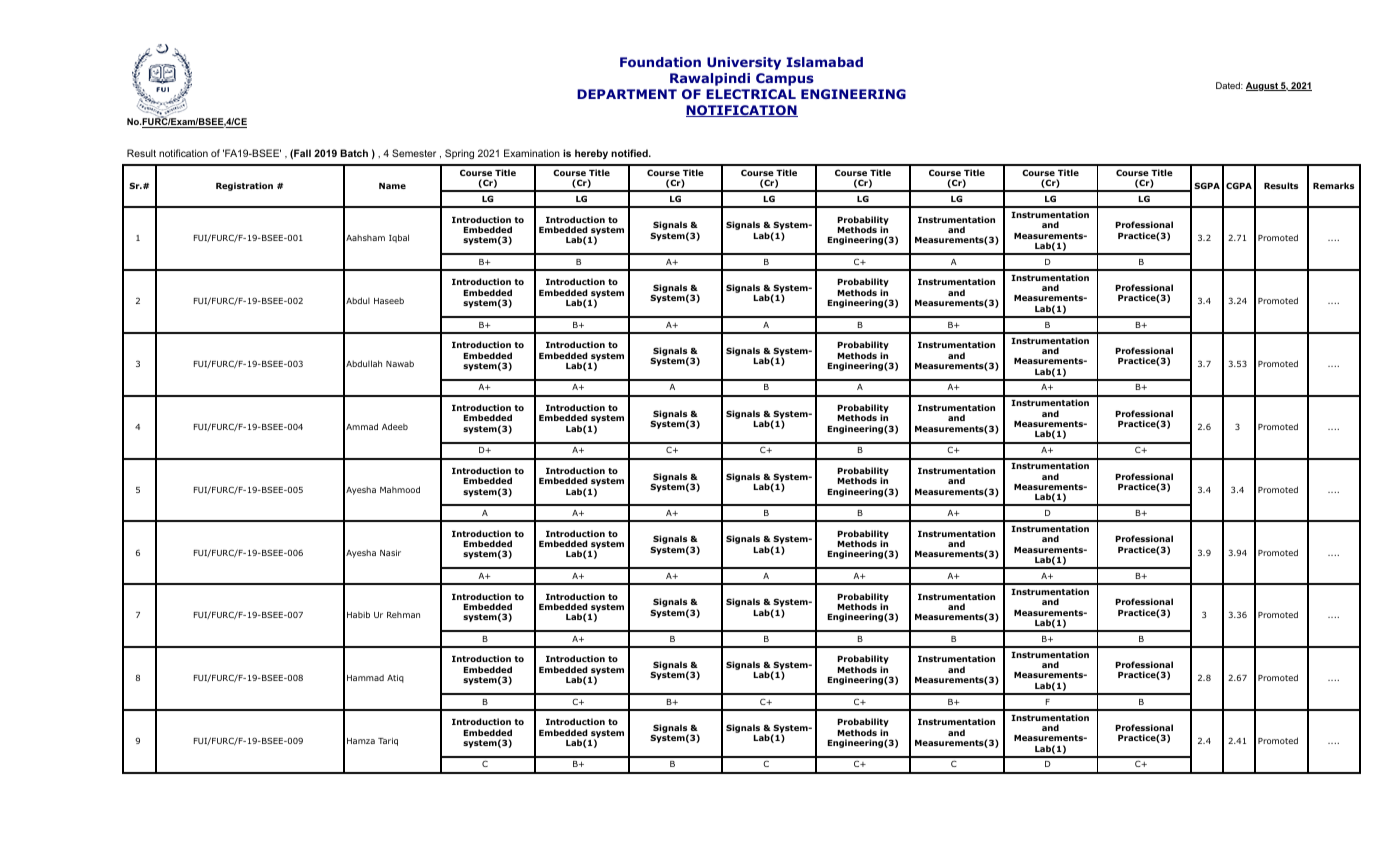 This screenshot has width=1400, height=850. What do you see at coordinates (358, 614) in the screenshot?
I see `Habib` at bounding box center [358, 614].
